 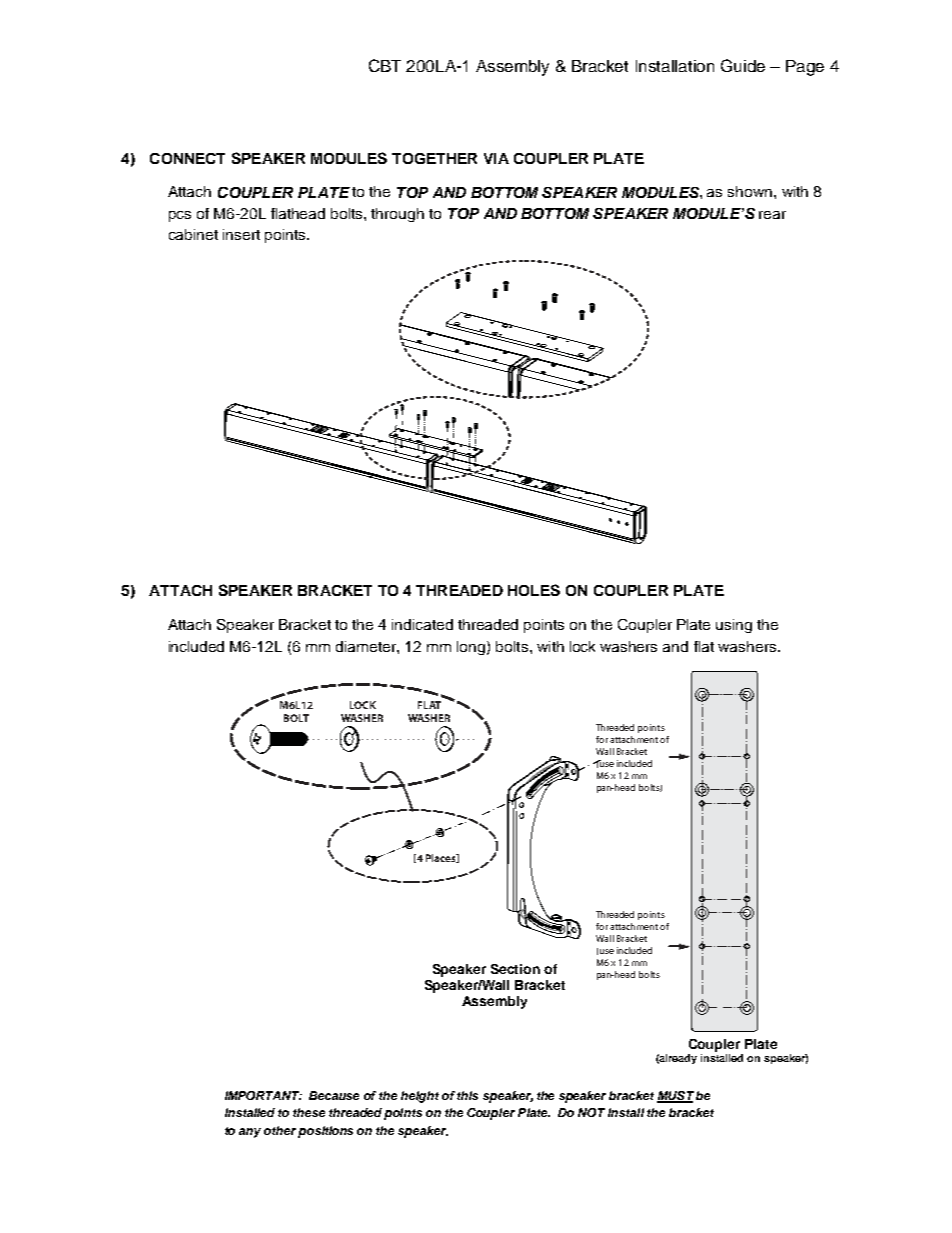 I want to click on insert, so click(x=241, y=234).
